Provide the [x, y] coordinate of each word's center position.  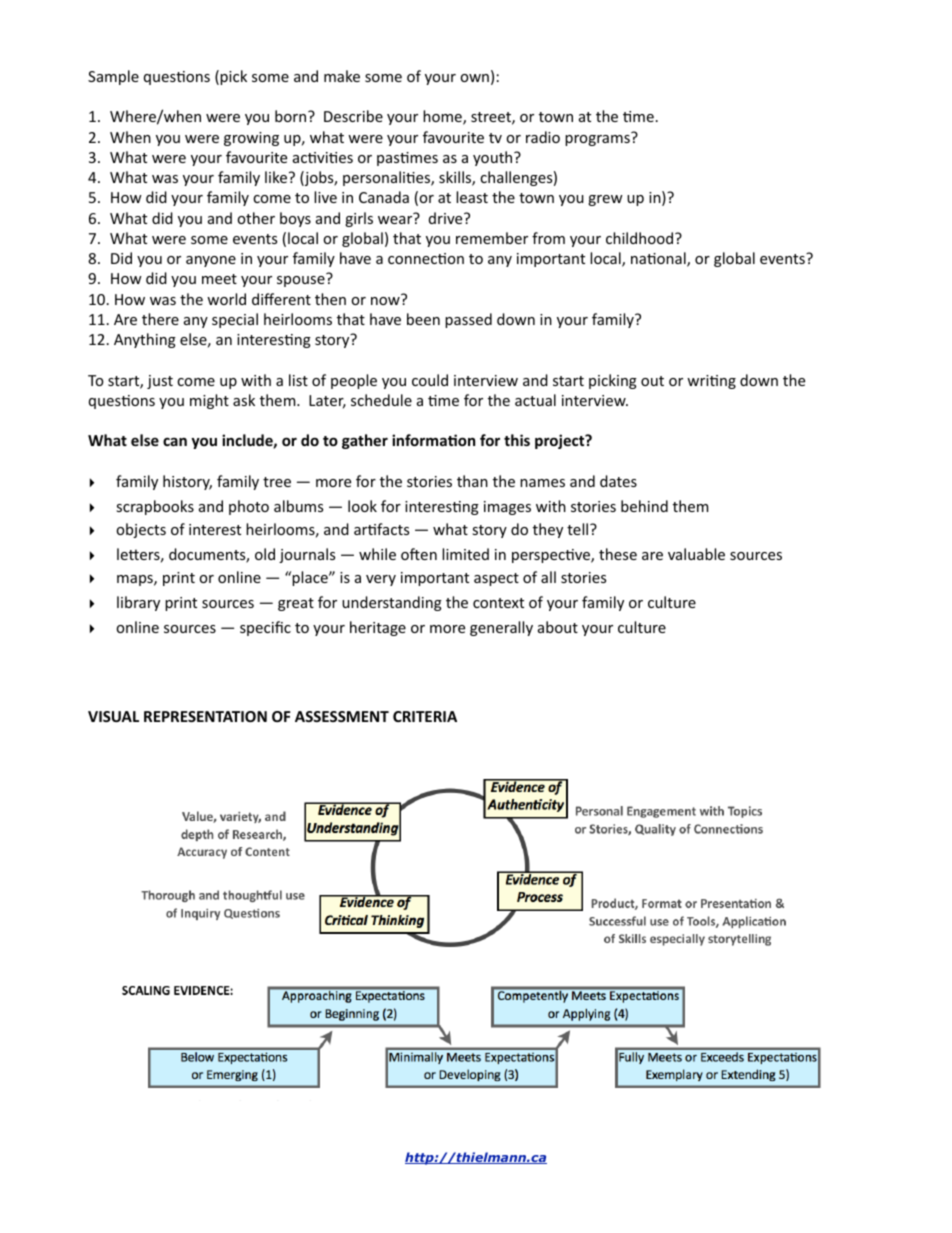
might [209, 401]
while [377, 554]
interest [215, 529]
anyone [211, 261]
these [618, 554]
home [443, 117]
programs [597, 140]
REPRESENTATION [205, 716]
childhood [641, 238]
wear [395, 220]
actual [535, 400]
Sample [113, 77]
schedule [381, 400]
